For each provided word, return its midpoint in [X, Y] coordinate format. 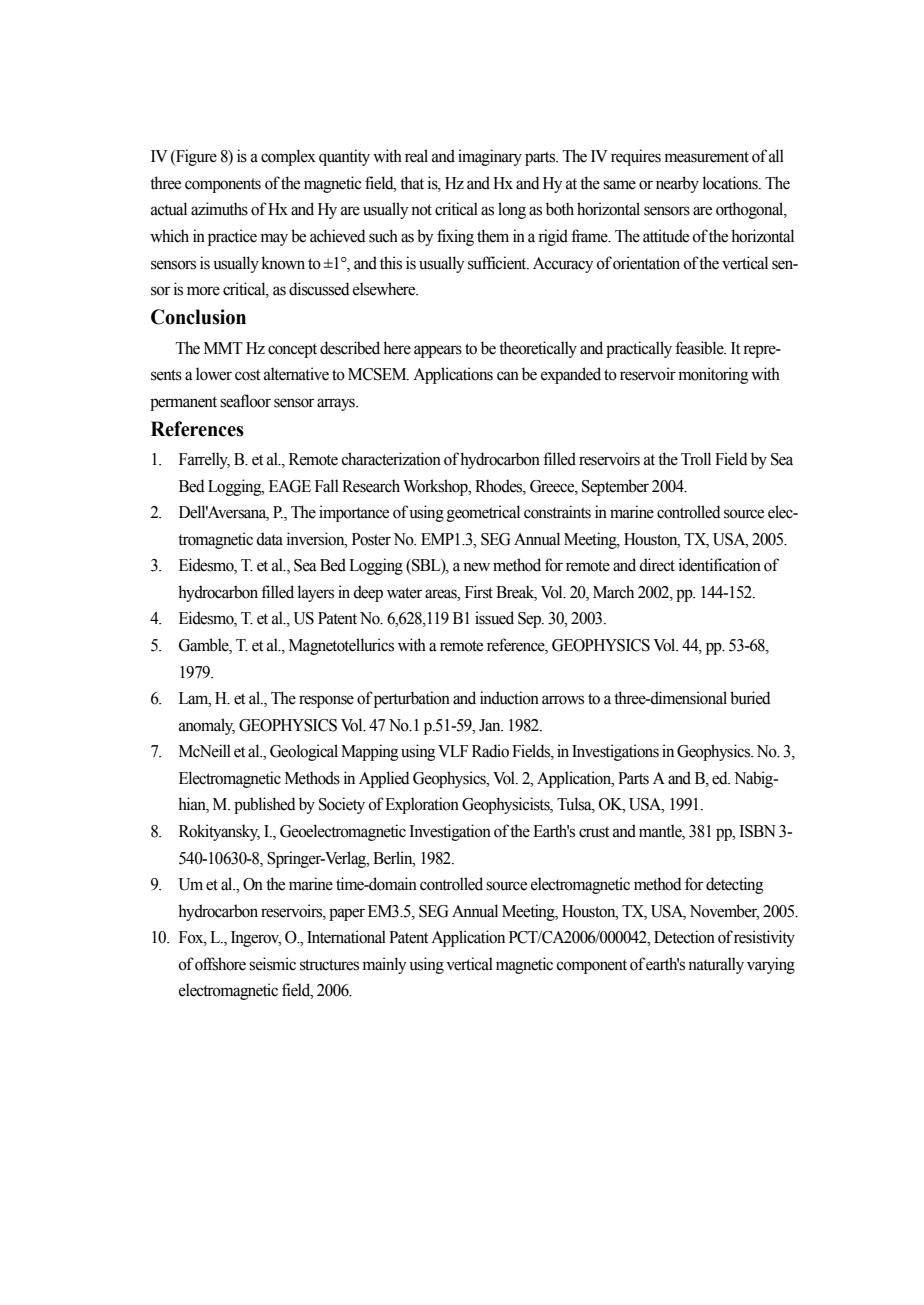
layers [316, 593]
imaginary [490, 157]
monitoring [713, 375]
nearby [677, 184]
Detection [684, 937]
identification [720, 565]
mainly [384, 965]
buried [750, 698]
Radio [490, 751]
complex [288, 157]
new [476, 567]
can [508, 376]
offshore [220, 964]
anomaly [207, 726]
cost [247, 375]
